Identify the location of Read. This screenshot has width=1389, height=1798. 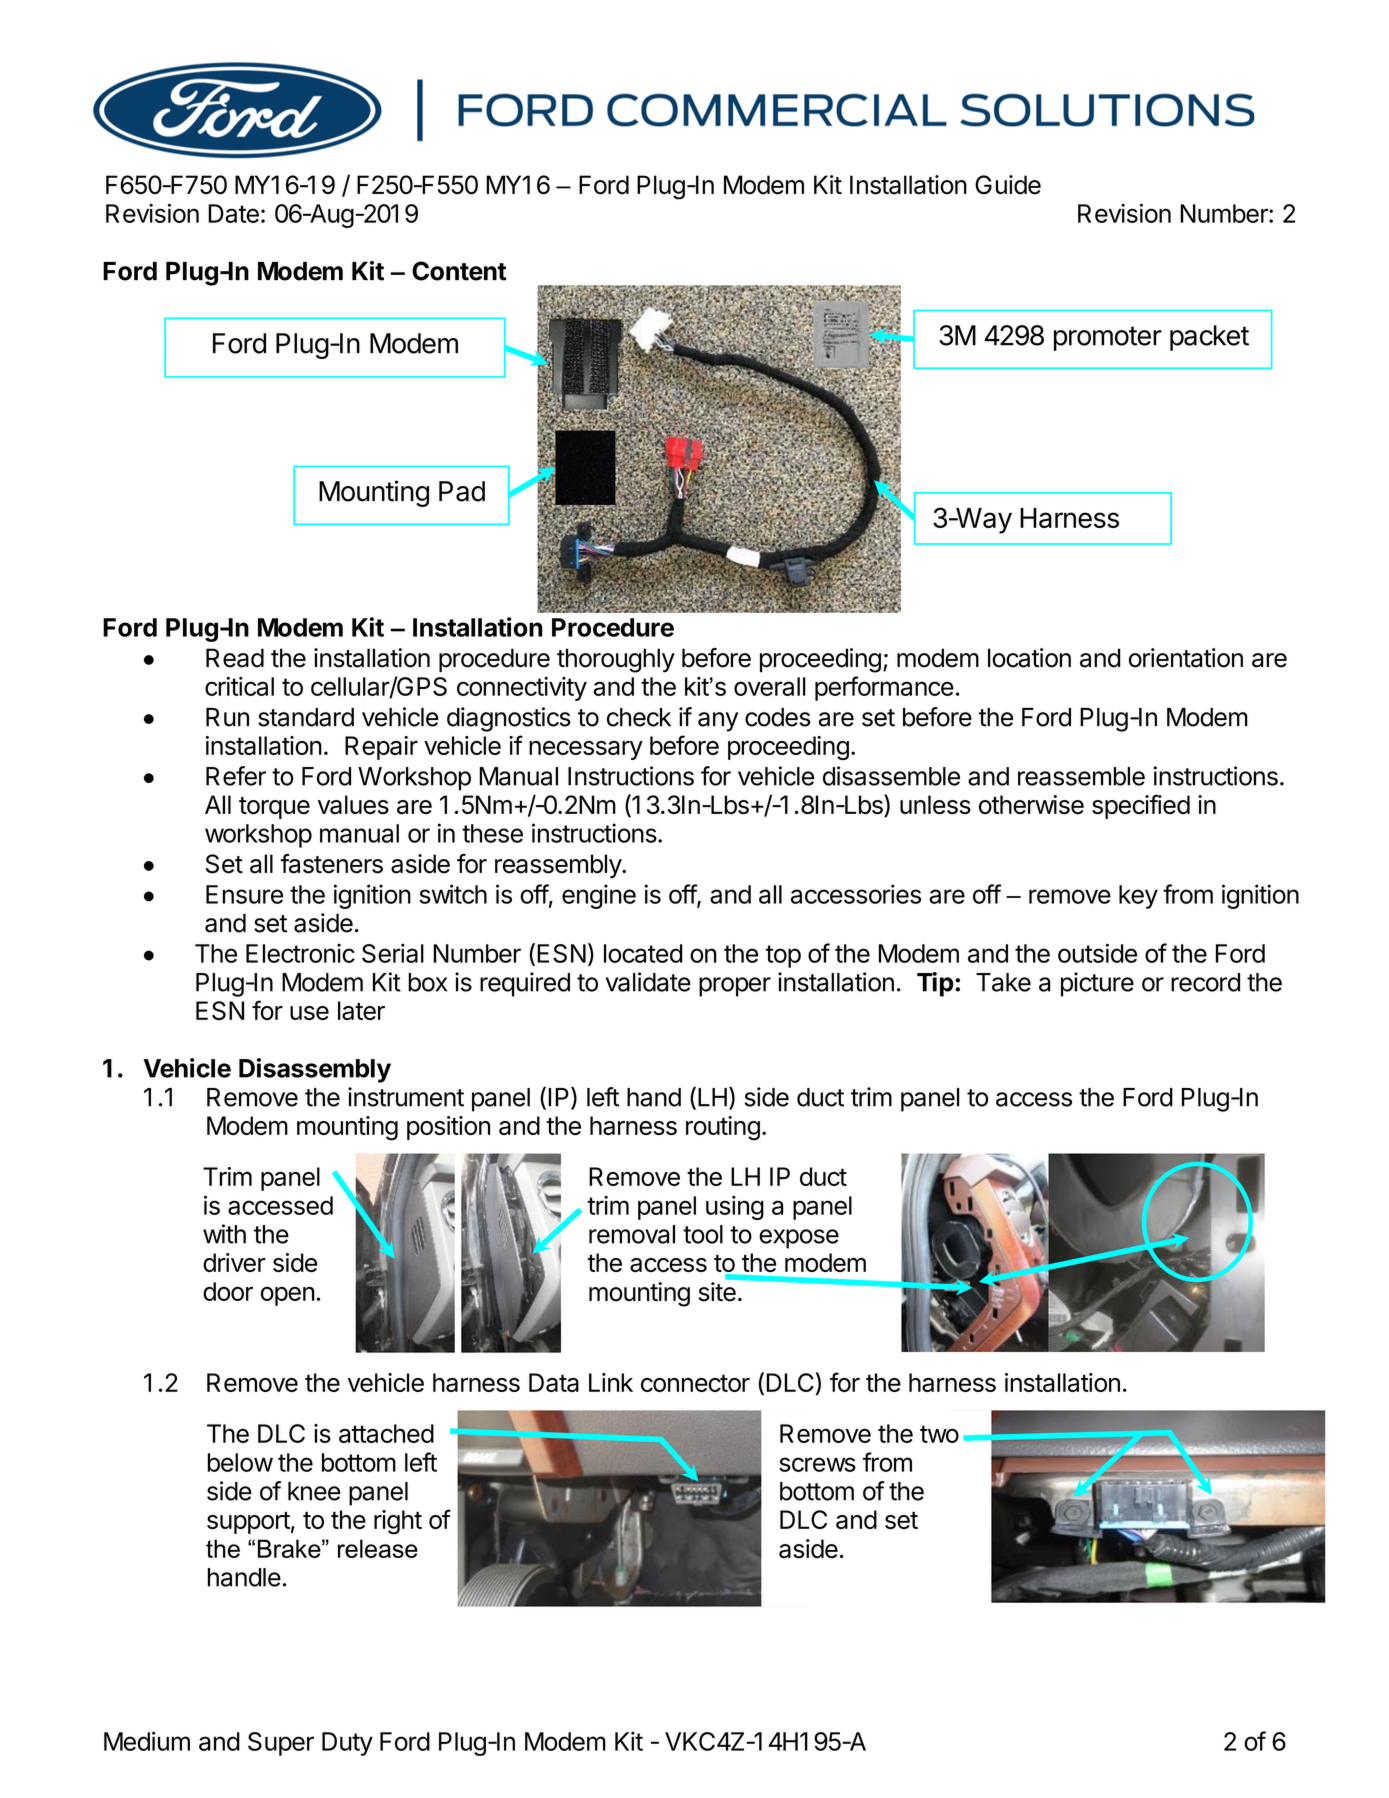
(235, 658).
